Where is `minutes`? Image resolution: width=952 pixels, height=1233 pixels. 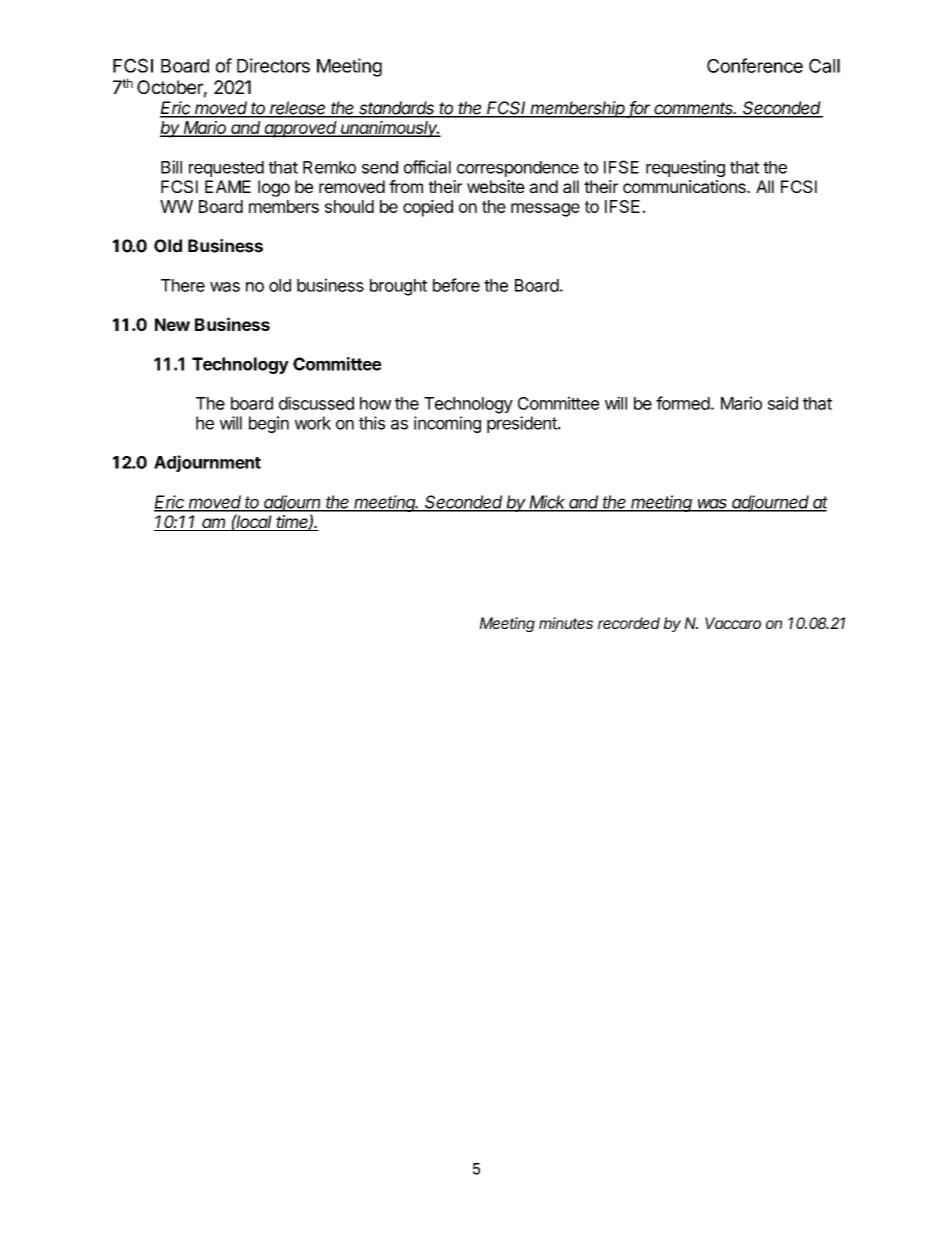
minutes is located at coordinates (566, 623).
